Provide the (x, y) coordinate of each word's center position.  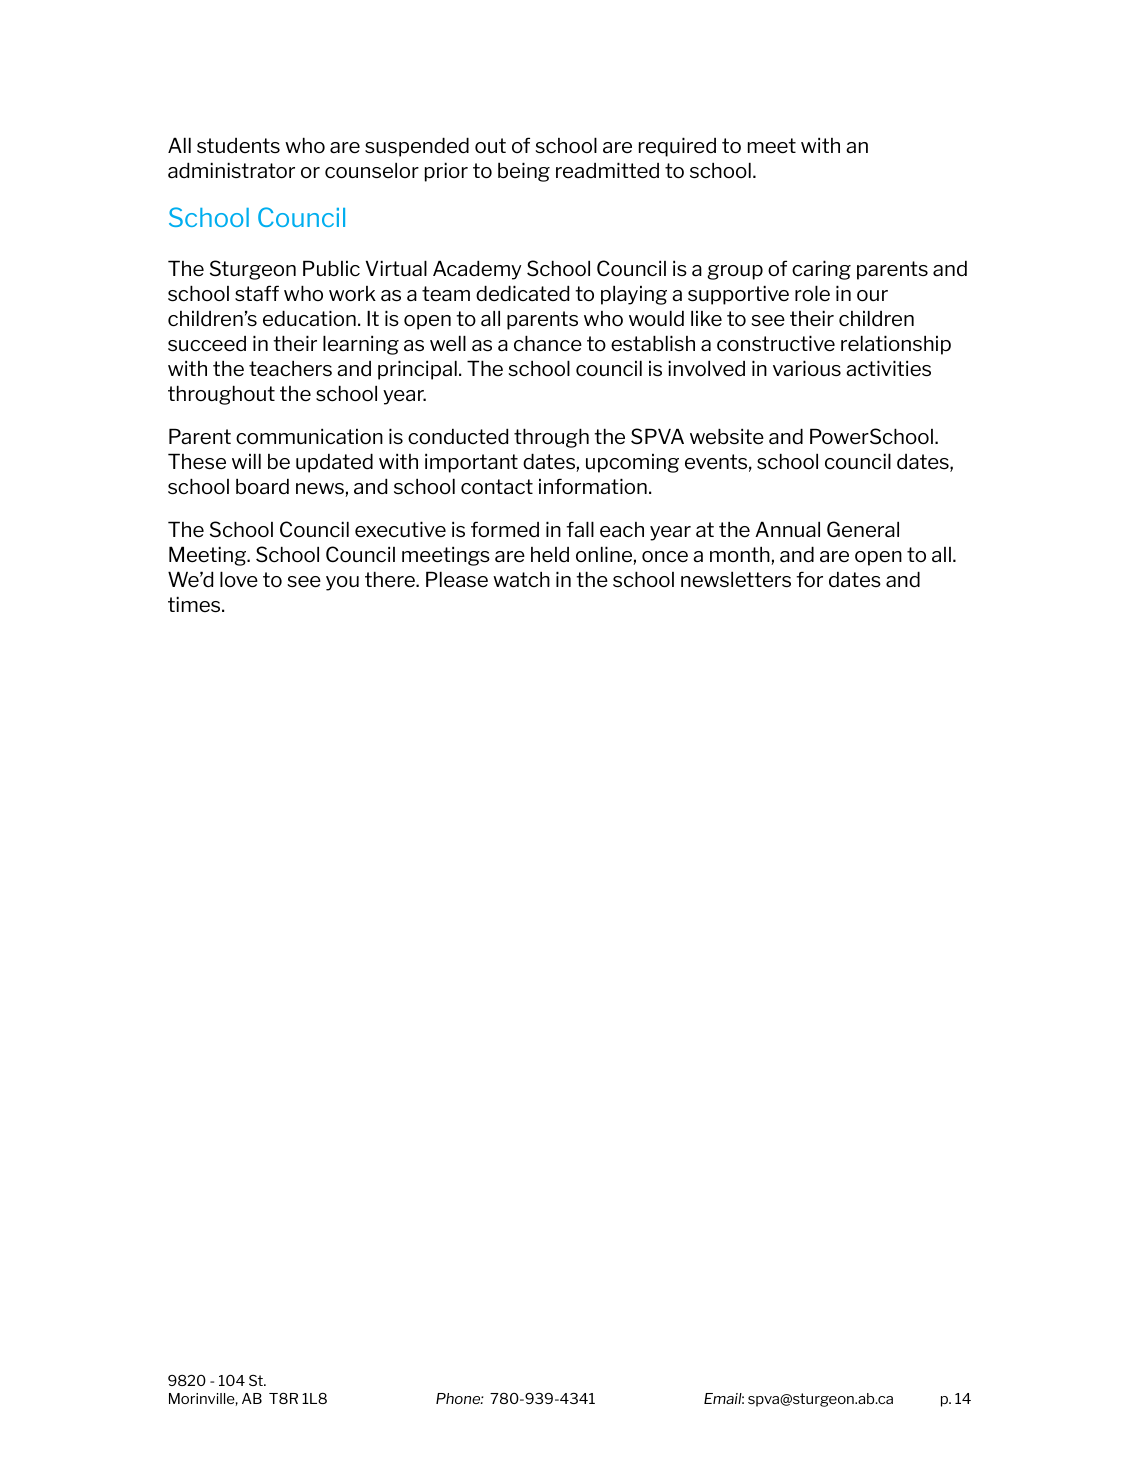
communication (309, 436)
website (727, 436)
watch (521, 579)
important (471, 463)
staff (257, 293)
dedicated (522, 293)
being (524, 172)
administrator (231, 170)
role (812, 293)
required (677, 147)
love (239, 579)
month (741, 555)
